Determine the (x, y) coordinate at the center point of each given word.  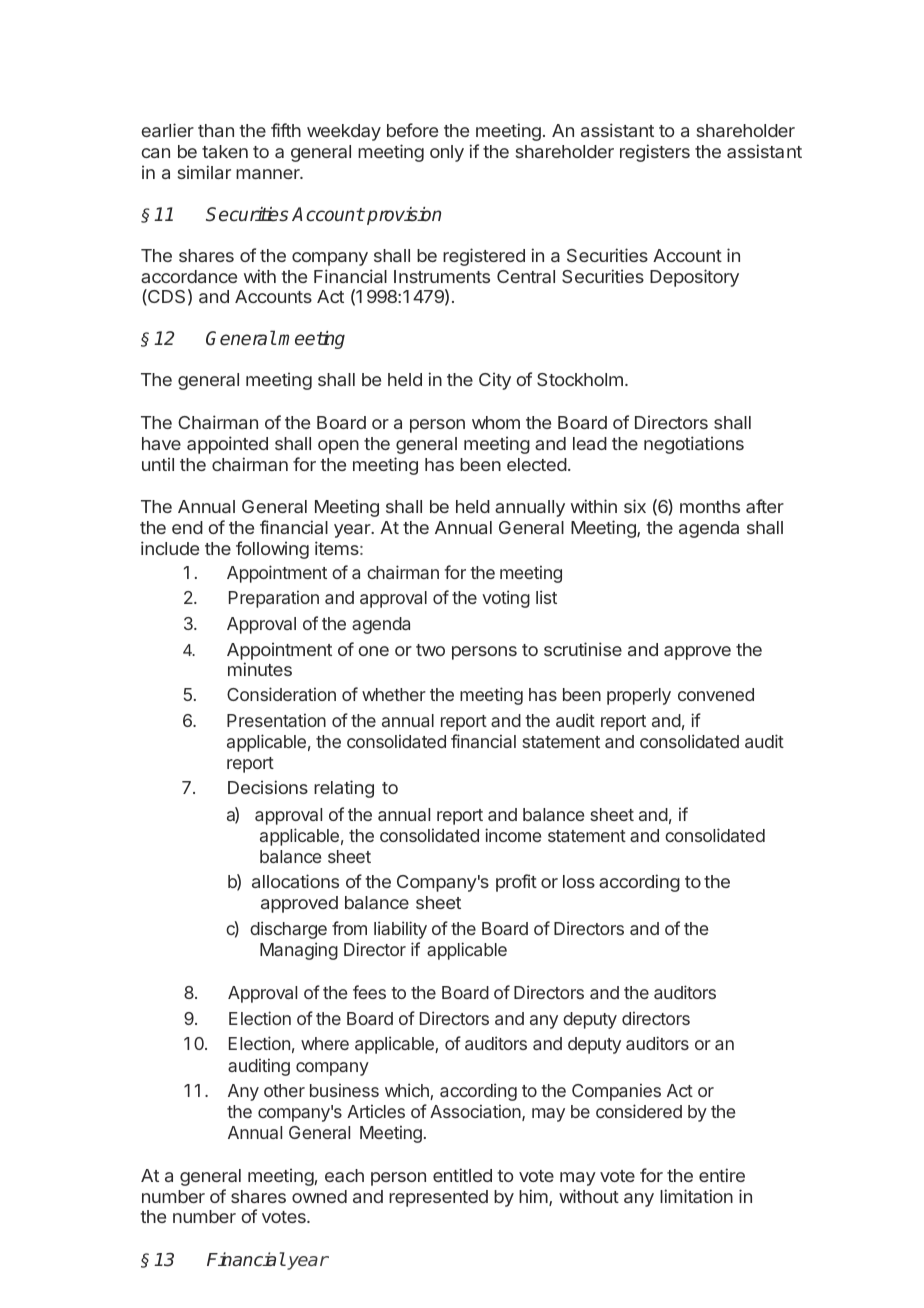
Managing (299, 951)
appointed (227, 445)
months (710, 506)
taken (225, 151)
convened (716, 694)
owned (319, 1196)
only (447, 153)
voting (506, 599)
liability (400, 930)
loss (579, 881)
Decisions (268, 787)
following (272, 550)
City (495, 381)
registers (655, 153)
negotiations (694, 445)
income (513, 835)
